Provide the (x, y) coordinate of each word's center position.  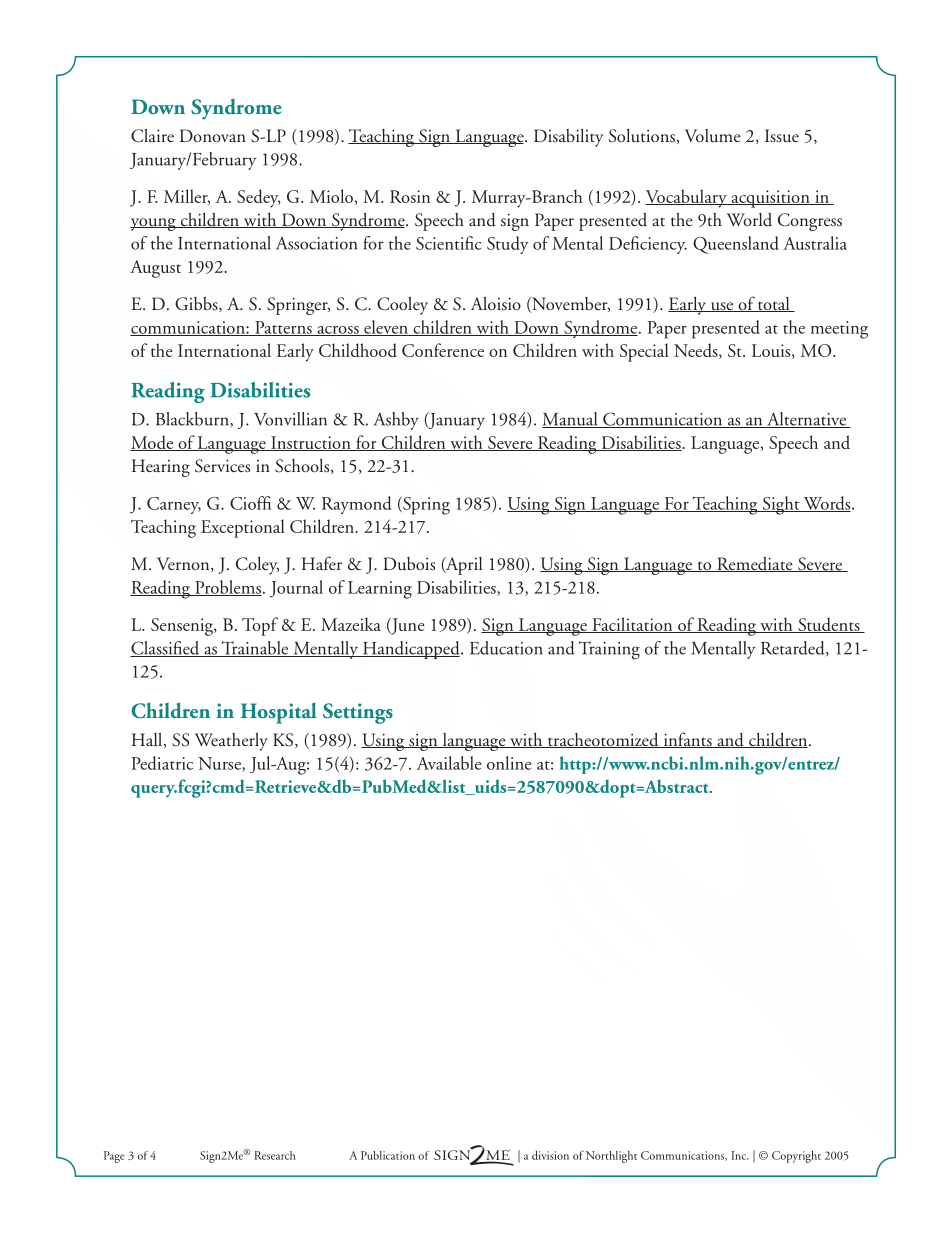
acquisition (770, 199)
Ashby (396, 421)
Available (449, 763)
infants (687, 740)
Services (222, 466)
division (550, 1155)
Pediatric (162, 763)
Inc (740, 1155)
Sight (781, 505)
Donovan (213, 136)
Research (275, 1155)
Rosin (410, 196)
